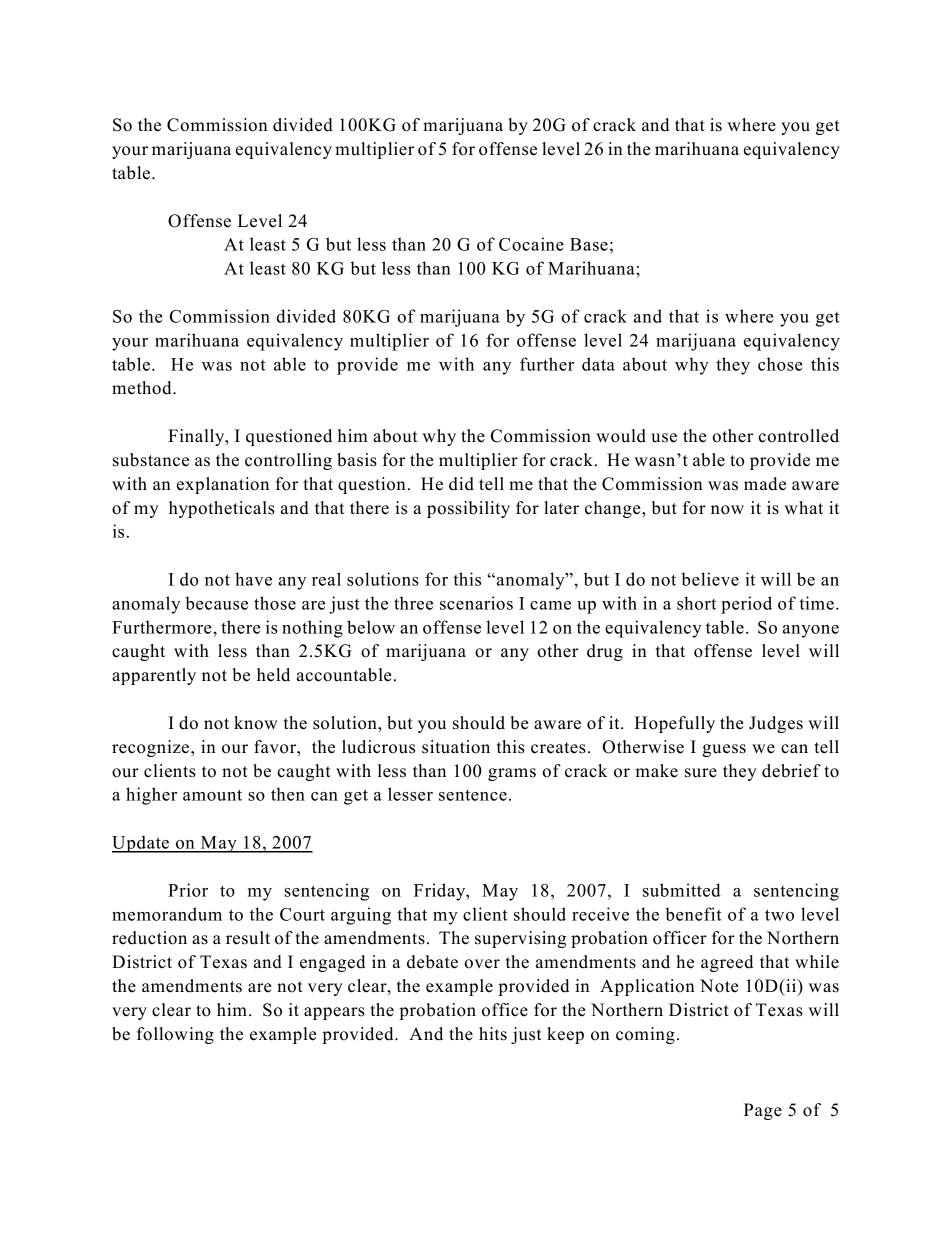  I want to click on situation, so click(456, 747).
